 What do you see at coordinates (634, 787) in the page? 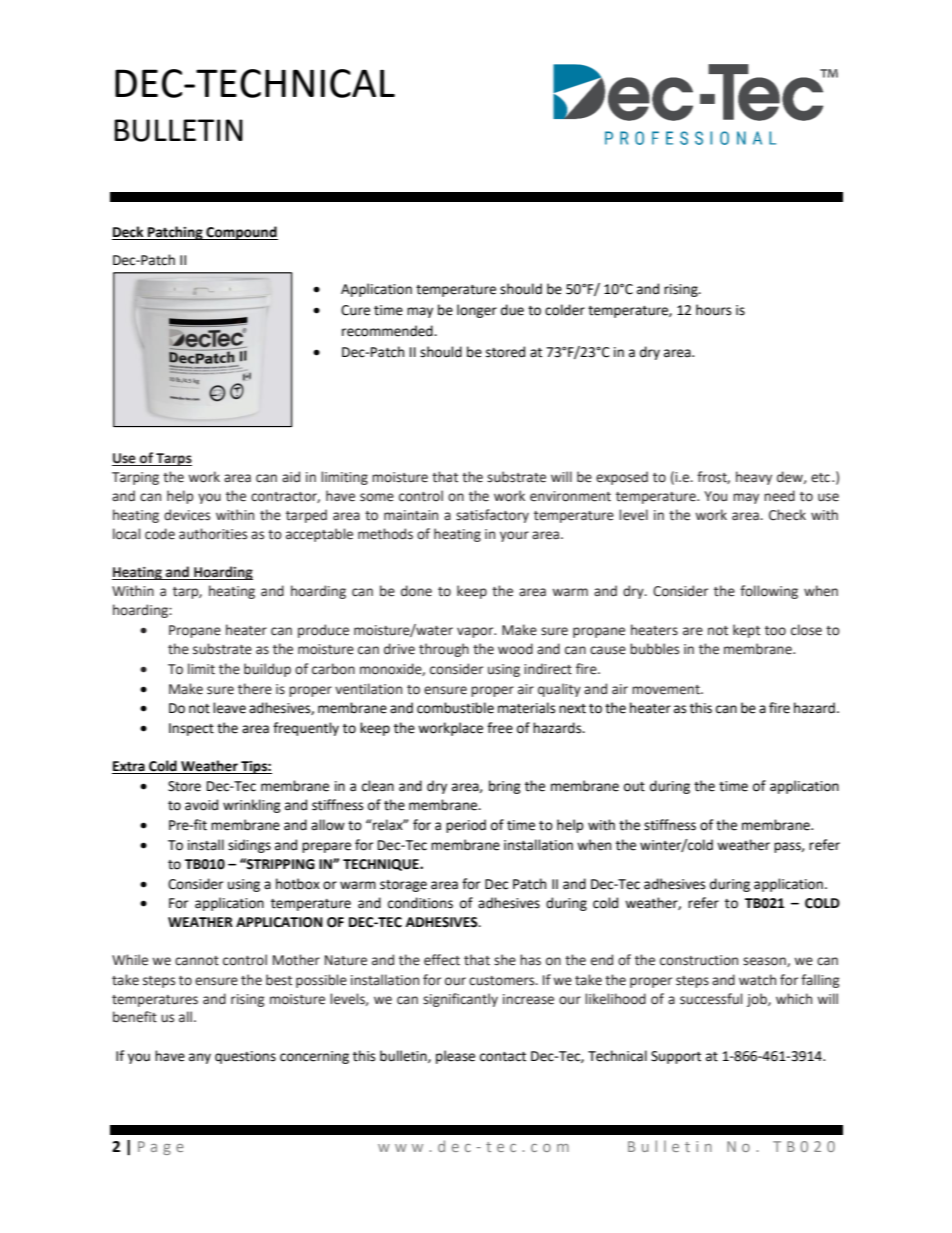
I see `out` at bounding box center [634, 787].
